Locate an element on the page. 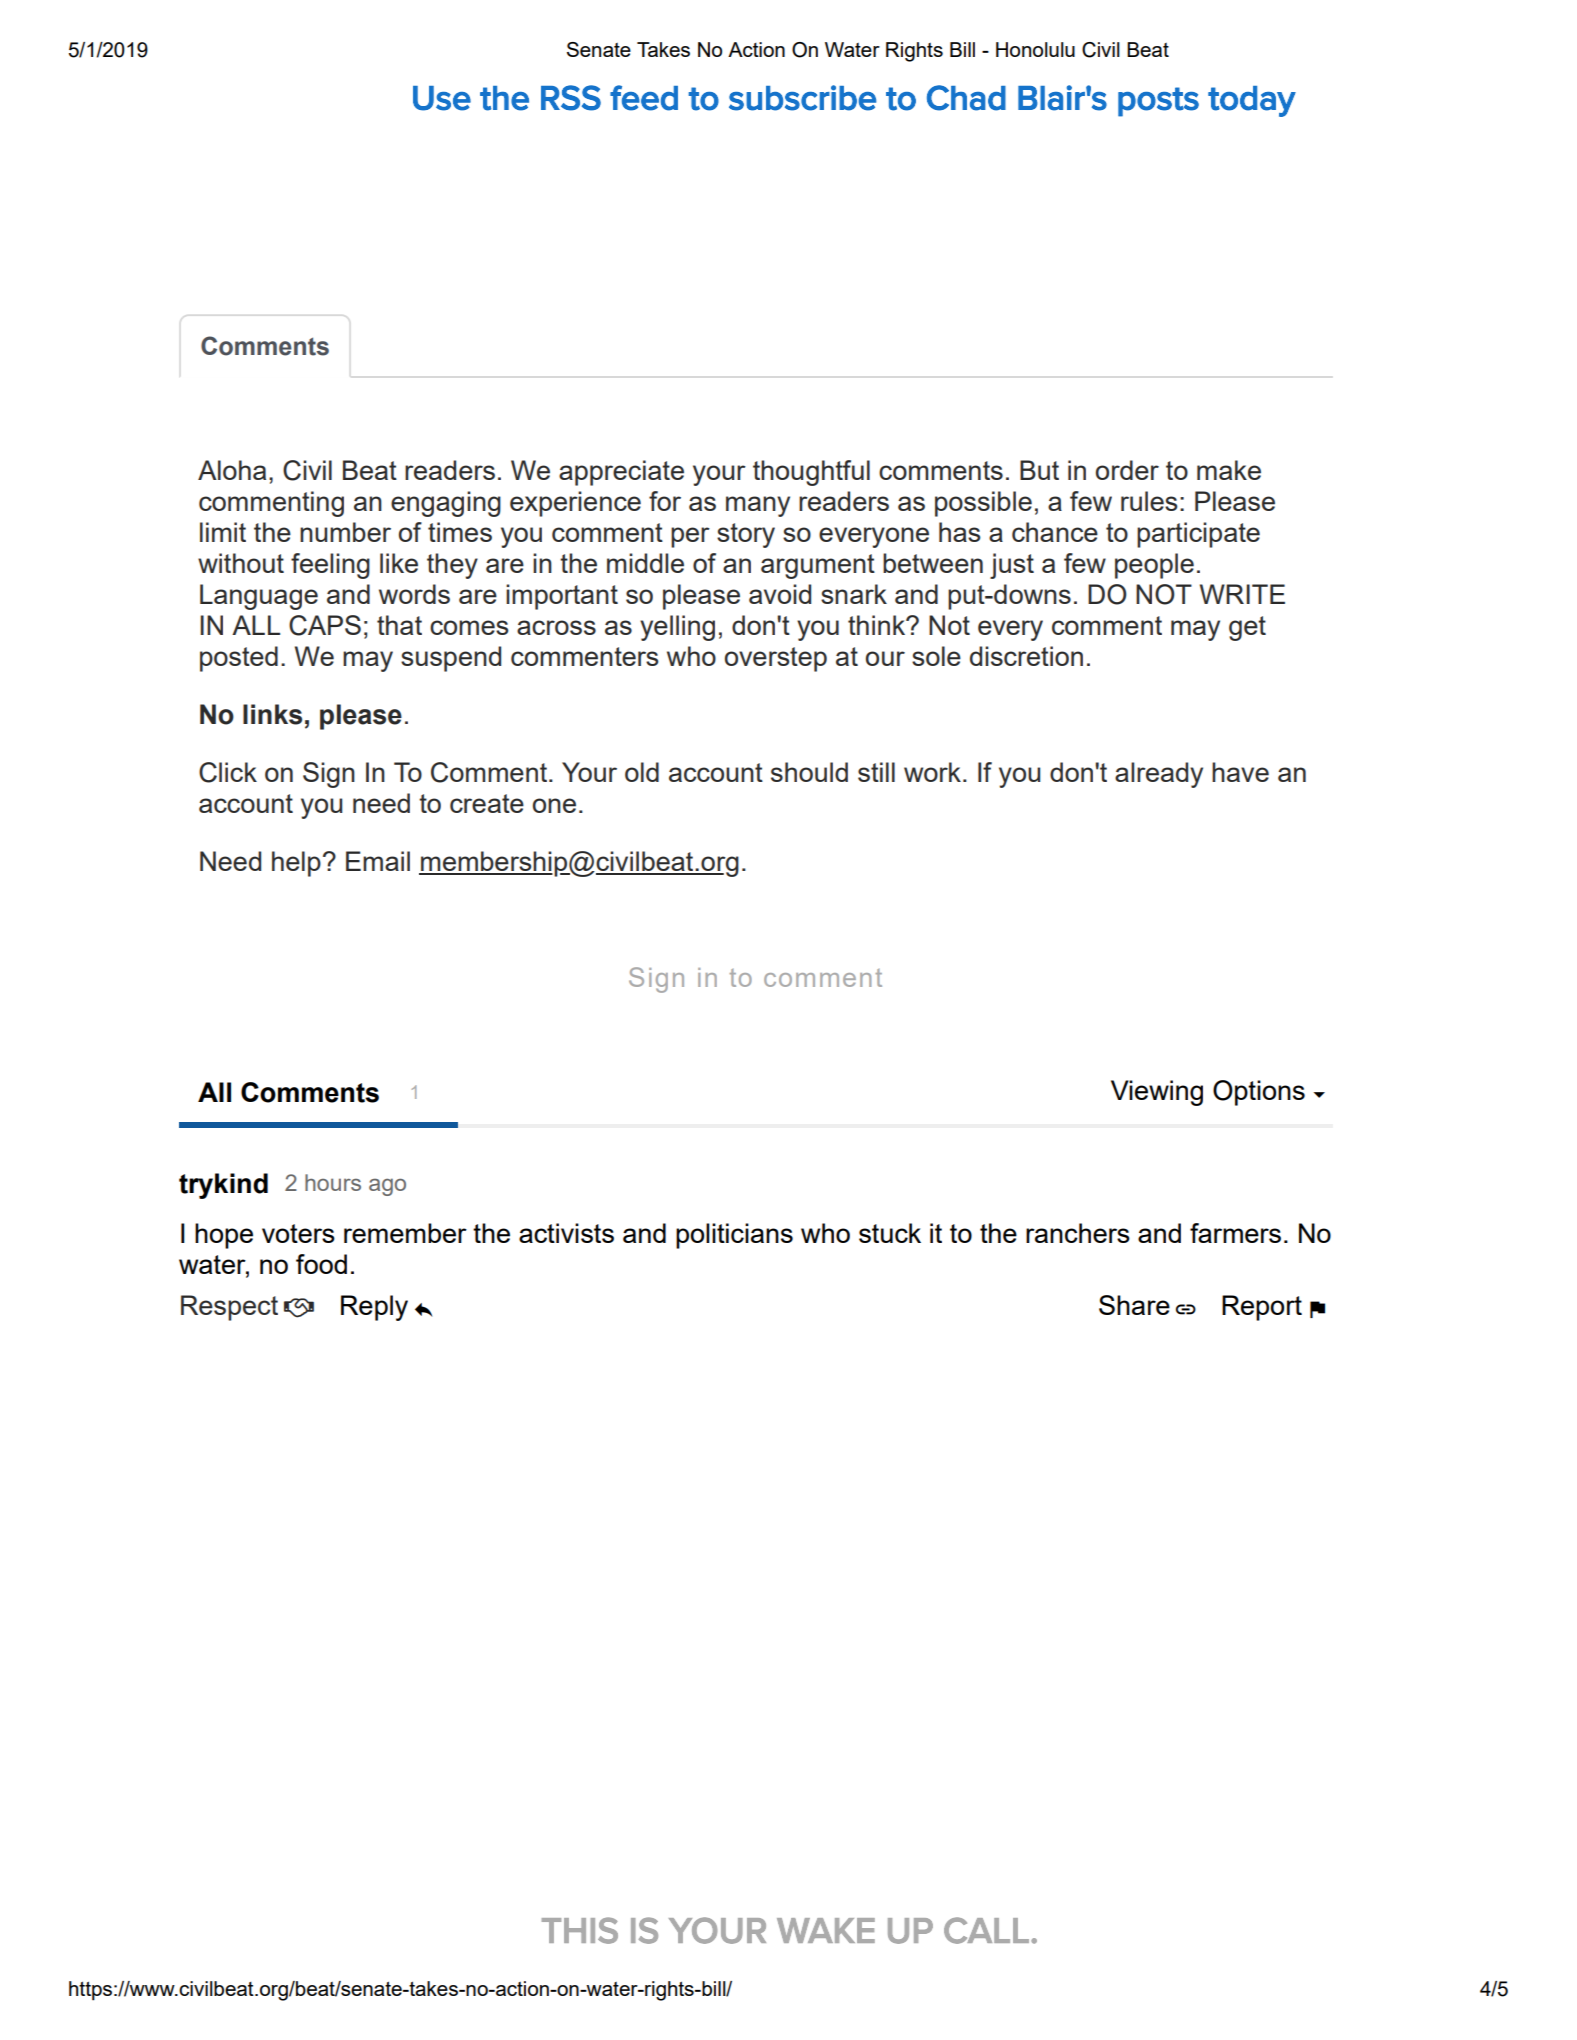 This page has height=2040, width=1577. Reply is located at coordinates (374, 1308).
